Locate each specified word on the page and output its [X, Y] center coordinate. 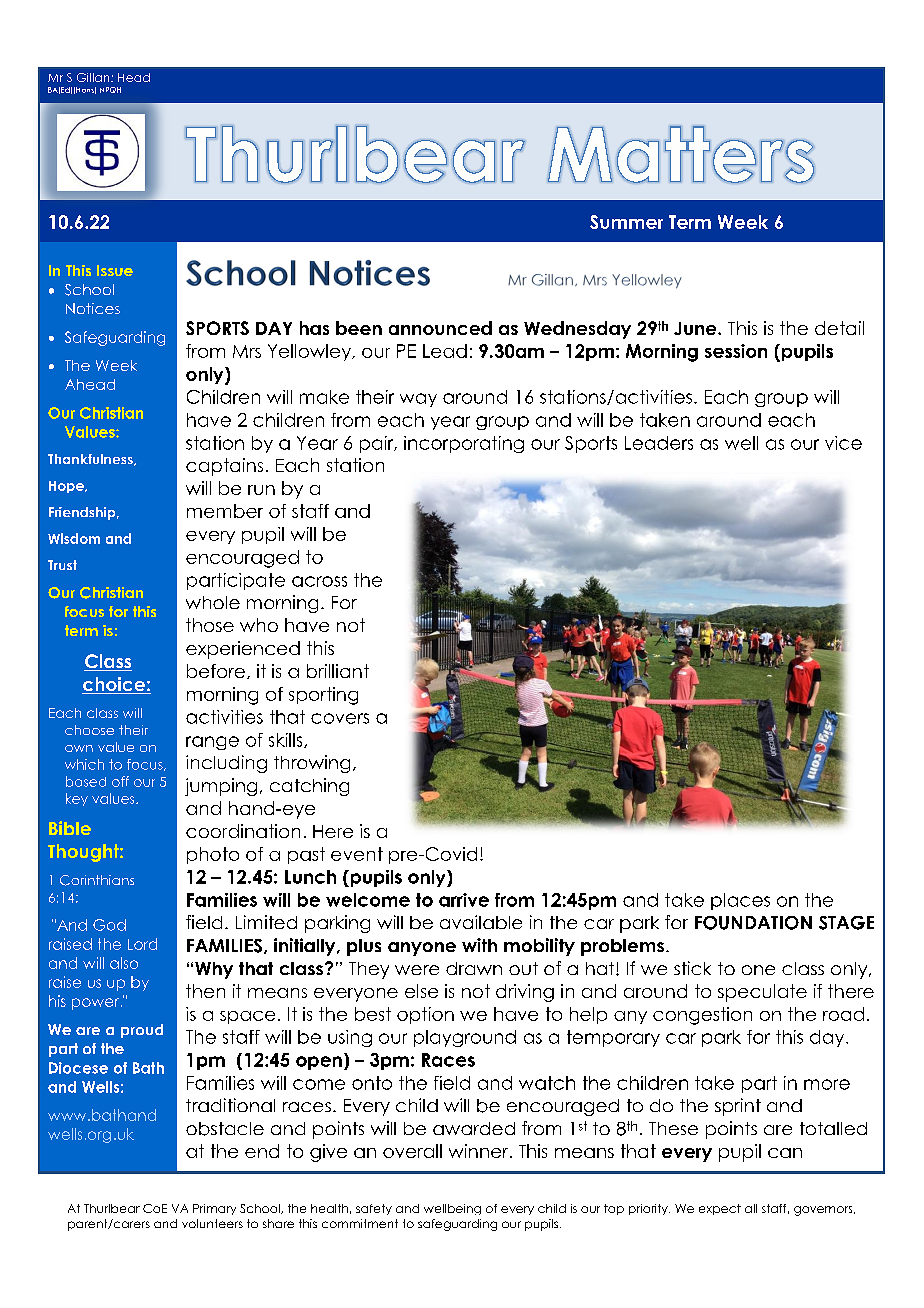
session [736, 351]
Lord [142, 944]
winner [480, 1151]
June [696, 328]
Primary [214, 1209]
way [418, 400]
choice [114, 685]
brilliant [338, 671]
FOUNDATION [753, 923]
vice [843, 443]
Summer [626, 222]
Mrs [247, 351]
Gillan [94, 77]
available [481, 922]
